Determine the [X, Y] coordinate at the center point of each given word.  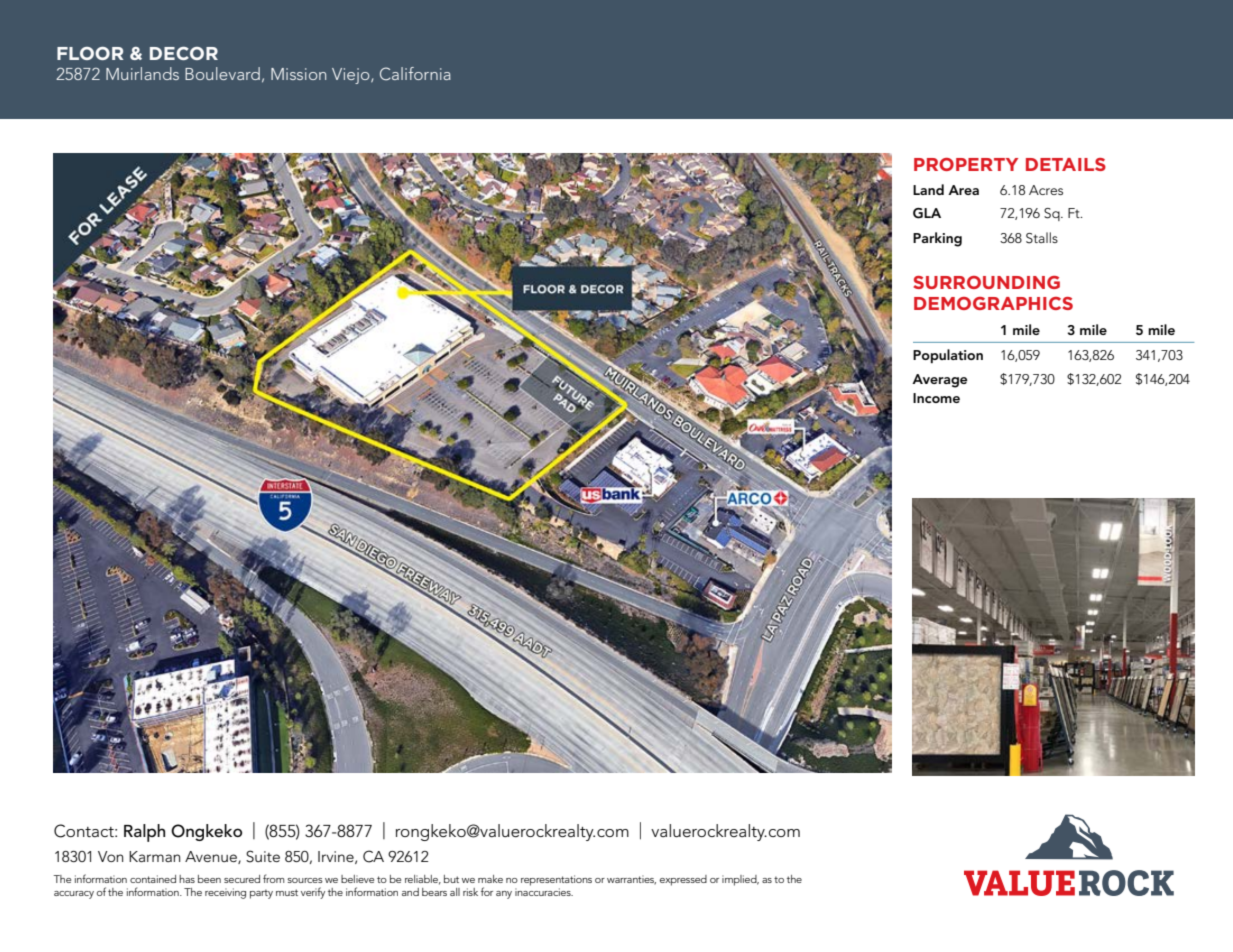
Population [948, 356]
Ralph [144, 833]
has [187, 879]
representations [556, 880]
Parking [937, 239]
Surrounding [987, 282]
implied [740, 880]
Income [936, 398]
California [415, 74]
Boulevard [222, 73]
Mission [298, 74]
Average [939, 381]
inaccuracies [544, 892]
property [966, 164]
